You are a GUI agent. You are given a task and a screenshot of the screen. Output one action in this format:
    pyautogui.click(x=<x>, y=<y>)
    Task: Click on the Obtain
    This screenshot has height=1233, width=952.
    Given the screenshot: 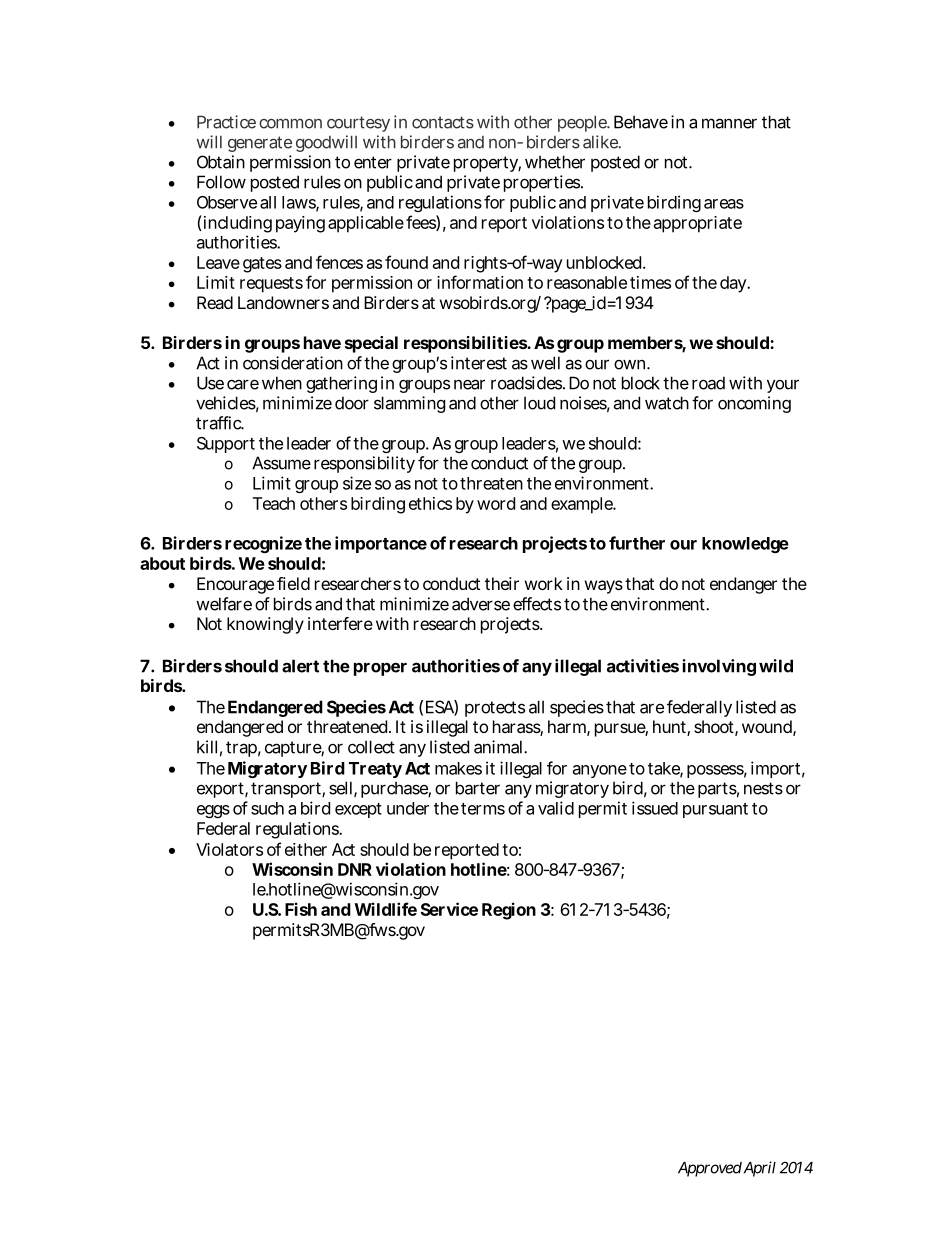 What is the action you would take?
    pyautogui.click(x=221, y=162)
